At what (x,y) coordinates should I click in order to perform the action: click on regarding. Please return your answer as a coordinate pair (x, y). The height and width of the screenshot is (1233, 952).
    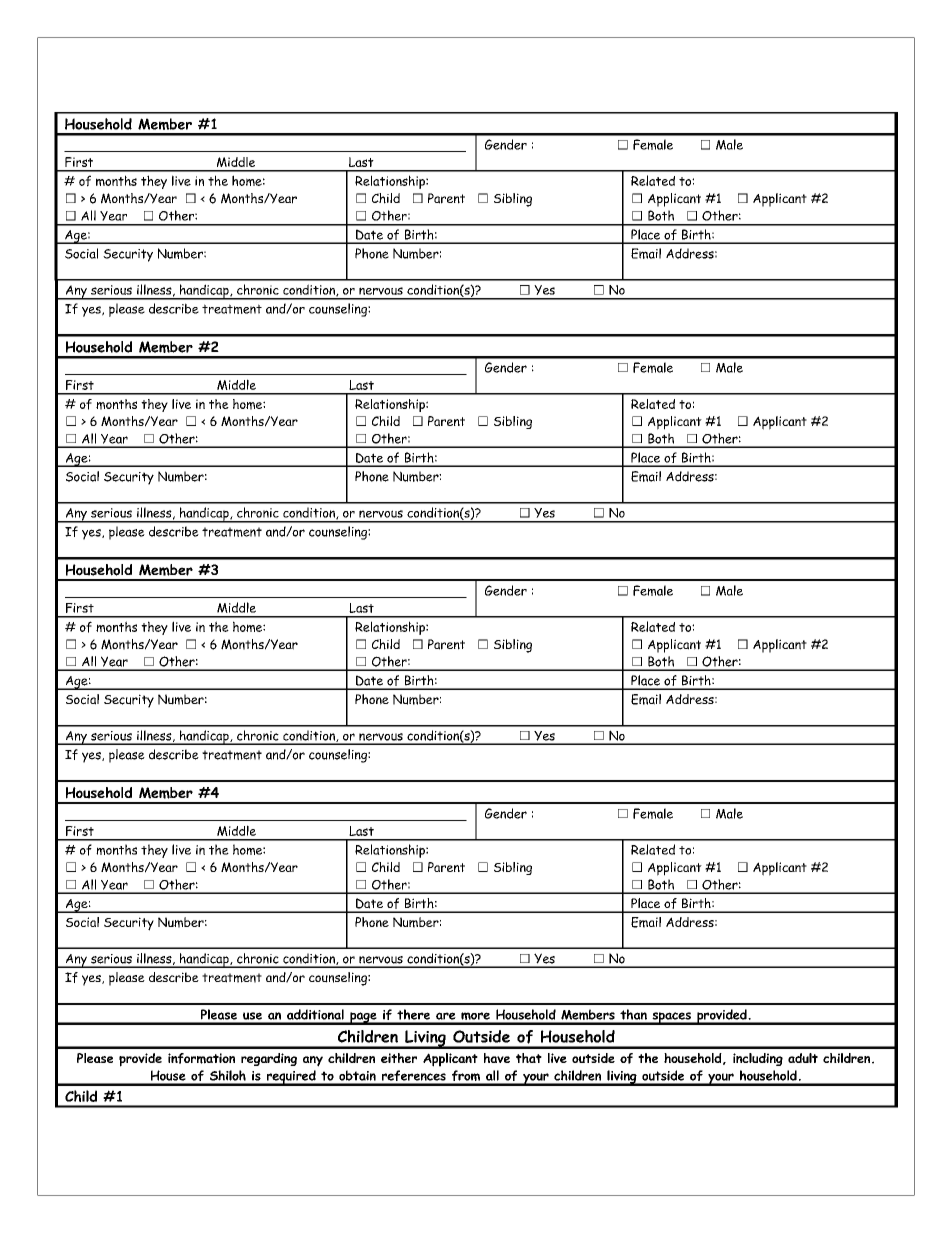
    Looking at the image, I should click on (269, 1059).
